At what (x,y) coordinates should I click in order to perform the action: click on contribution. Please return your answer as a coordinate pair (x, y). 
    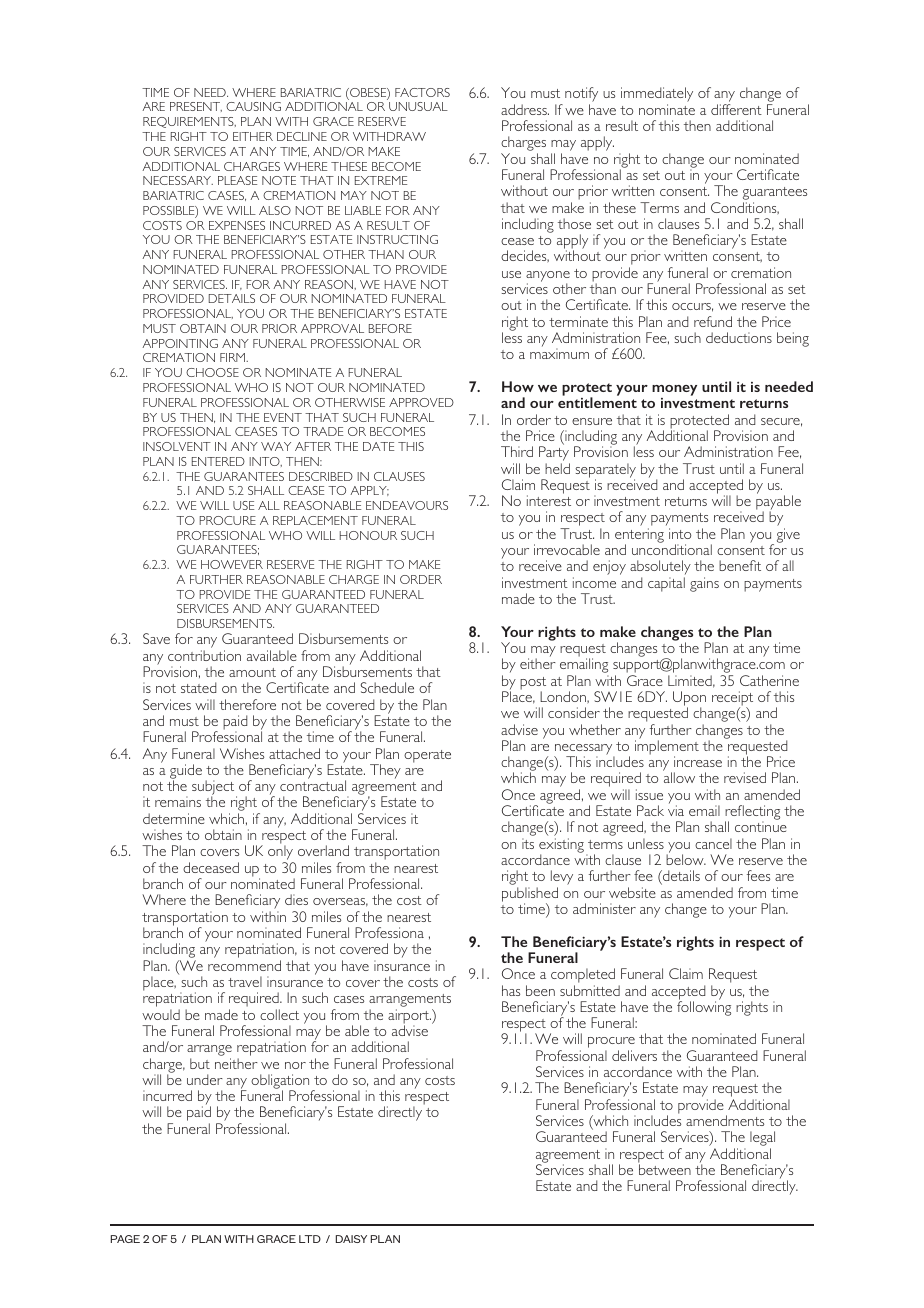
    Looking at the image, I should click on (204, 655).
